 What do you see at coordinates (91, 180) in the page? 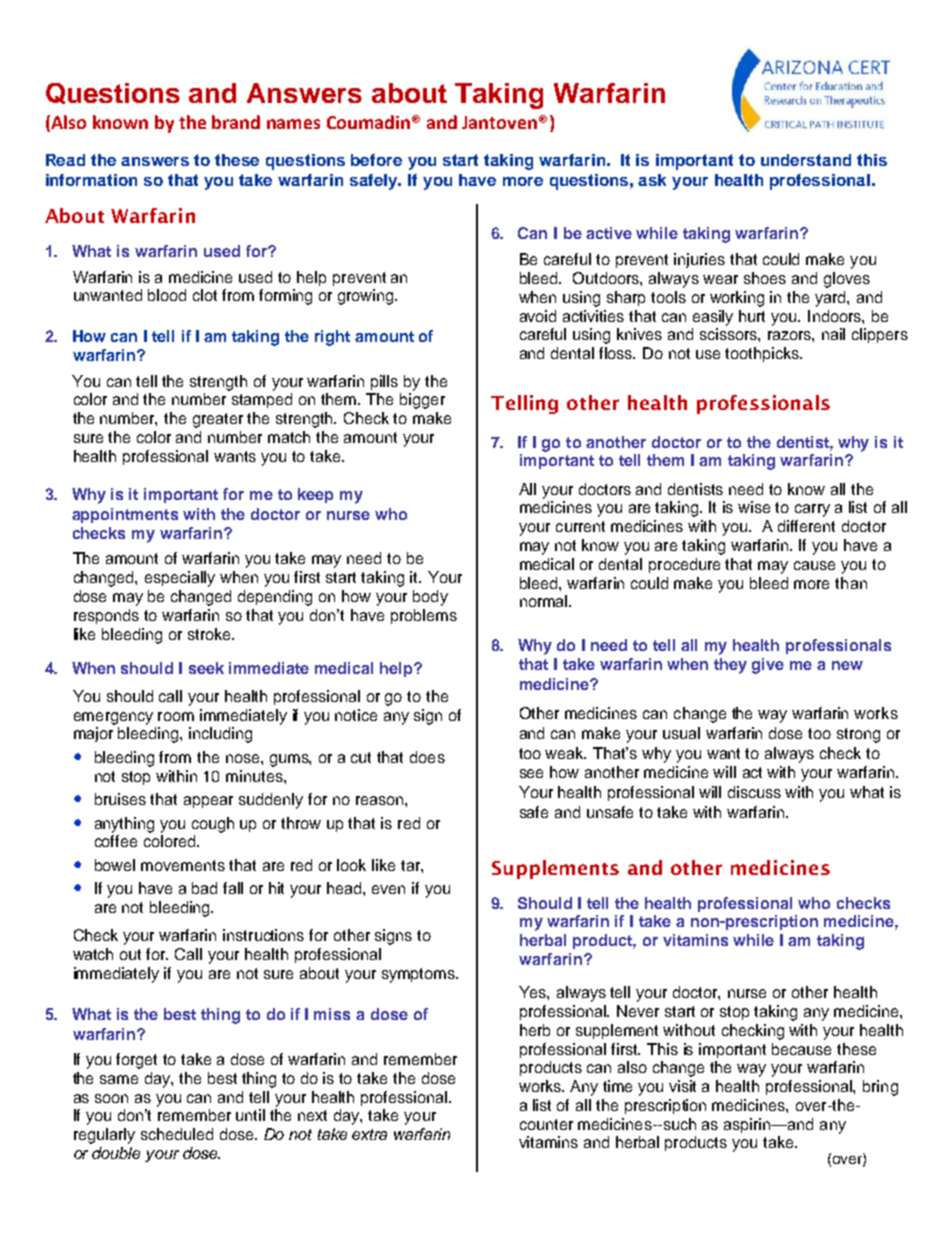
I see `information` at bounding box center [91, 180].
